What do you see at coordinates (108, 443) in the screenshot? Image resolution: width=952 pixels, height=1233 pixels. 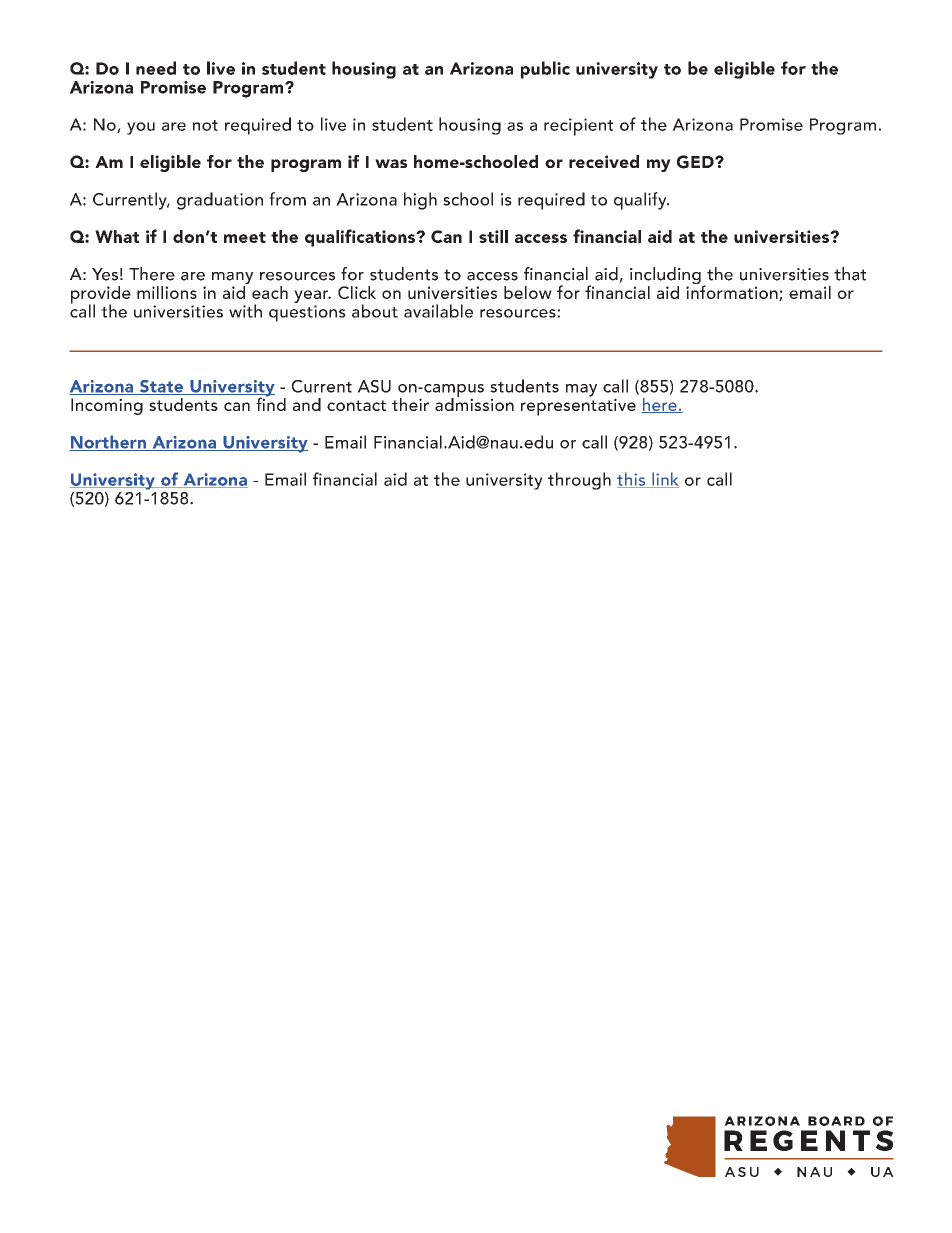 I see `Northern` at bounding box center [108, 443].
